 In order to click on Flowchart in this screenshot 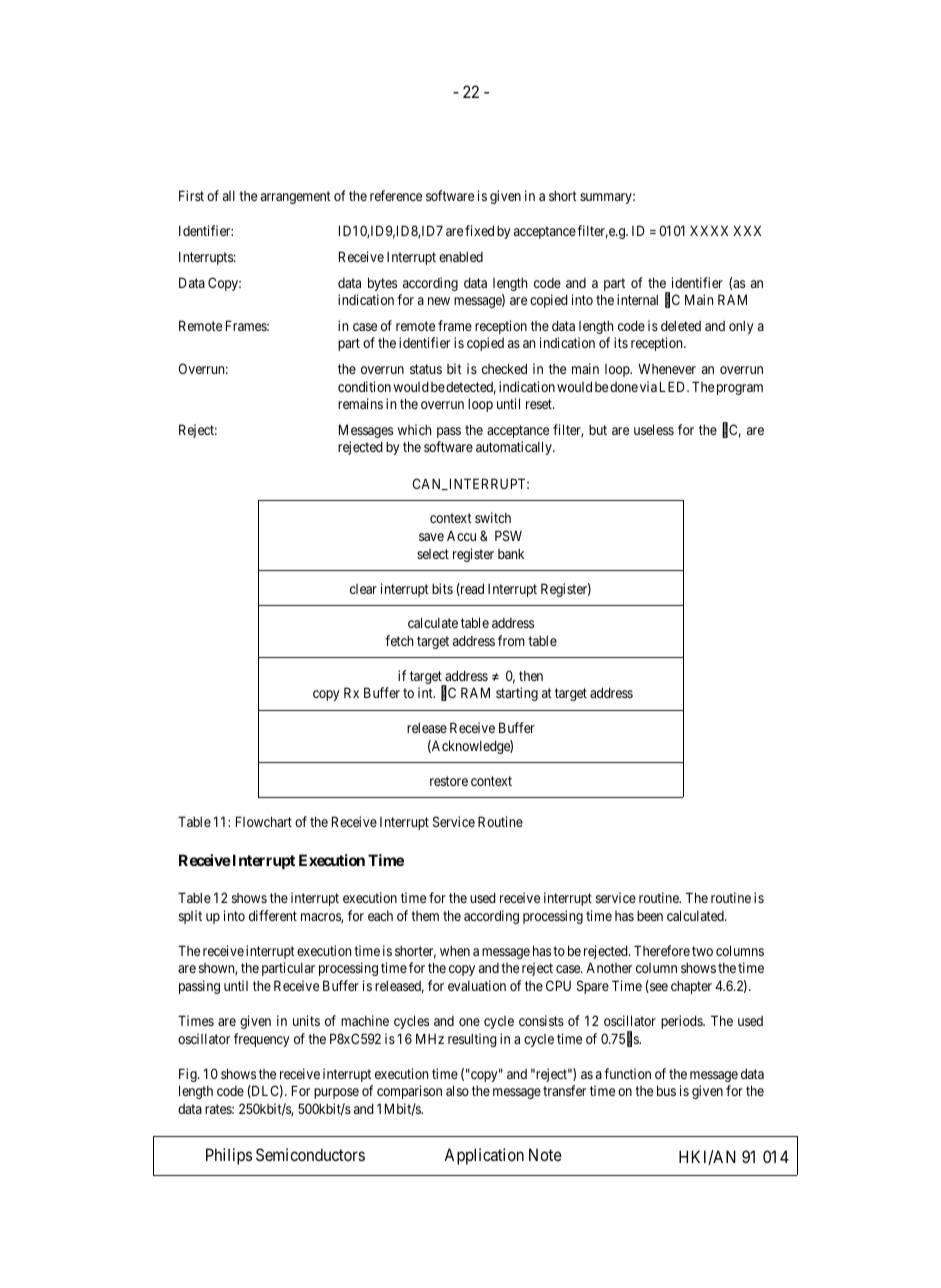, I will do `click(264, 821)`.
